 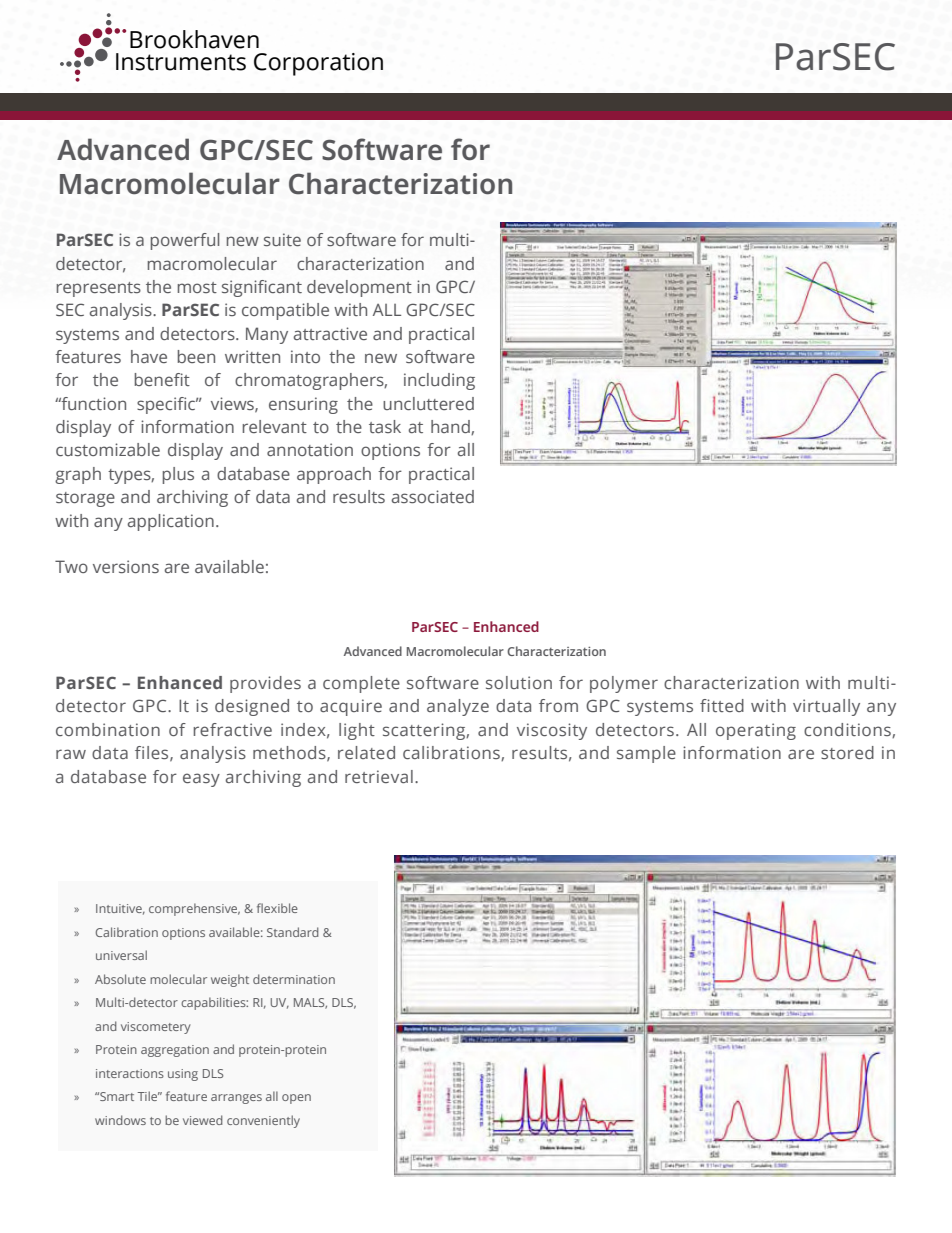 I want to click on including, so click(x=439, y=381).
